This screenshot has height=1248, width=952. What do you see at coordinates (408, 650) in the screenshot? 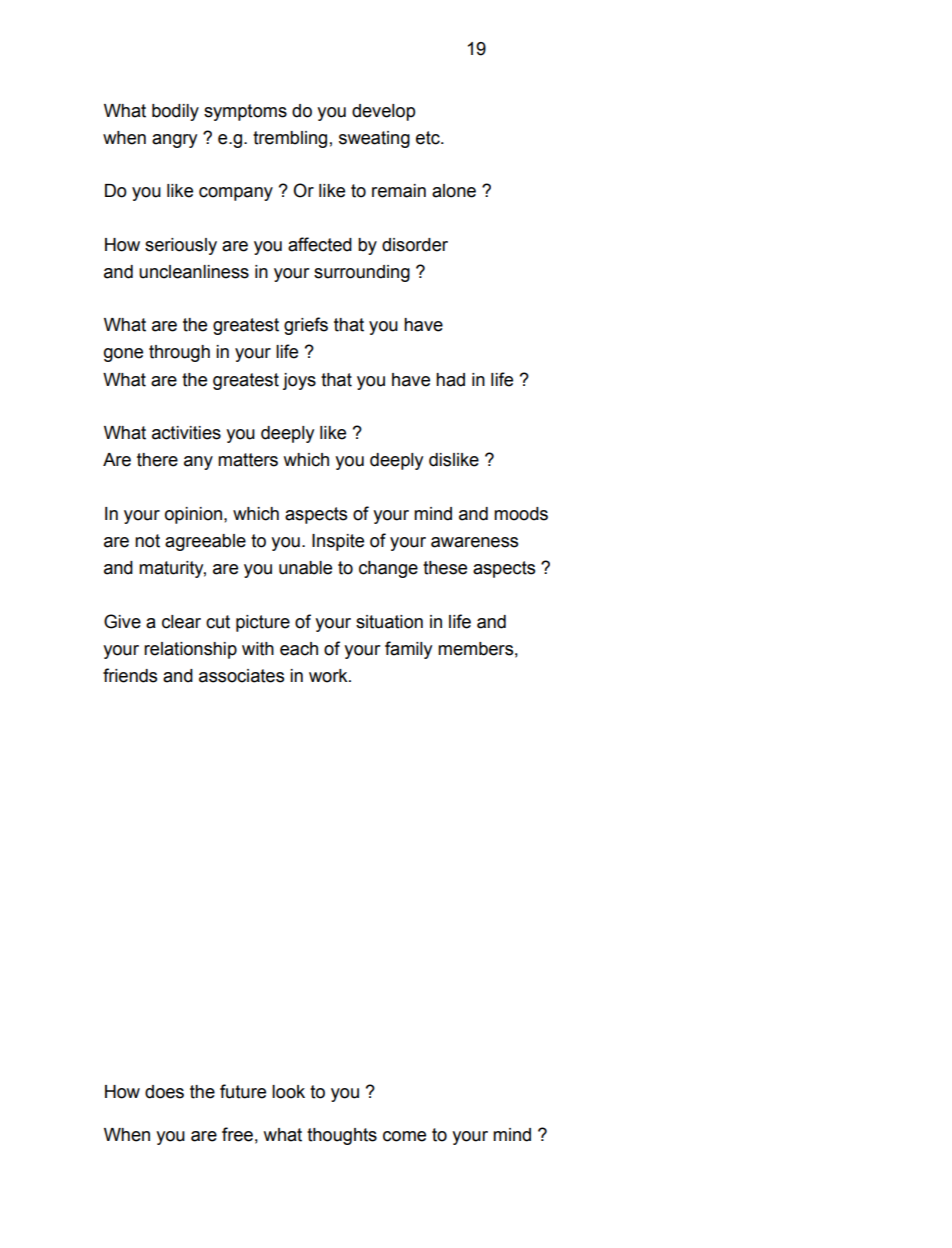
I see `family` at bounding box center [408, 650].
